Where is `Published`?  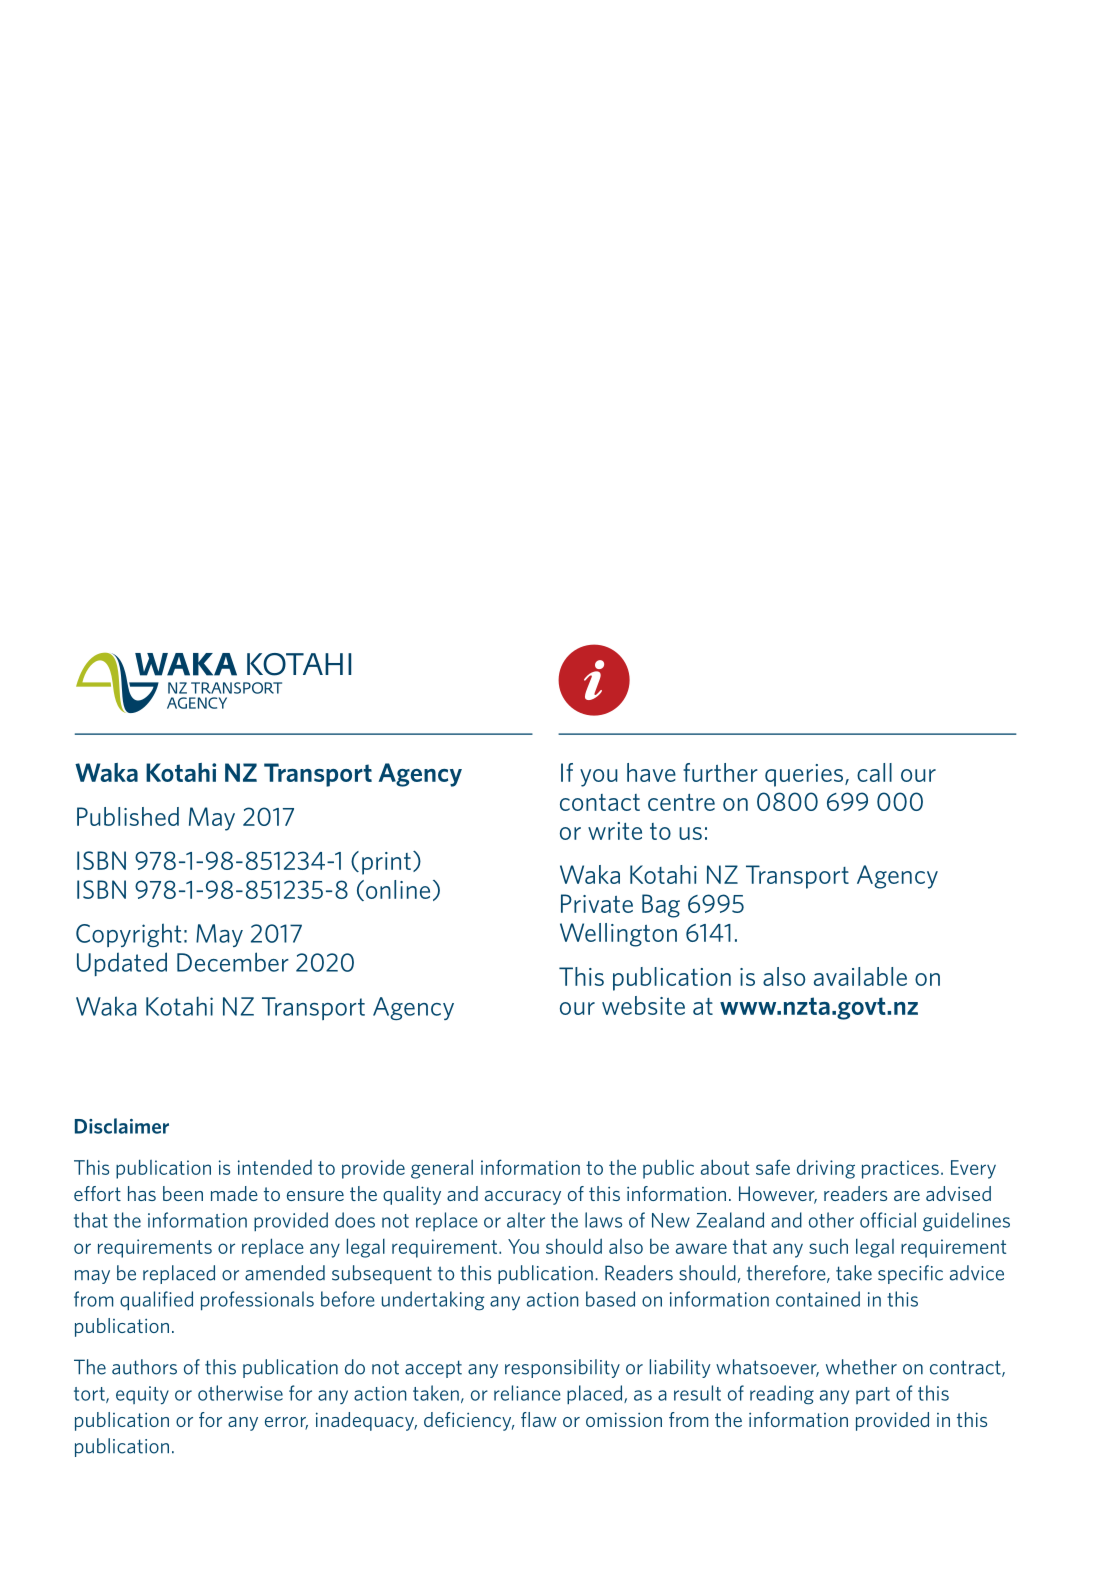 Published is located at coordinates (128, 816).
